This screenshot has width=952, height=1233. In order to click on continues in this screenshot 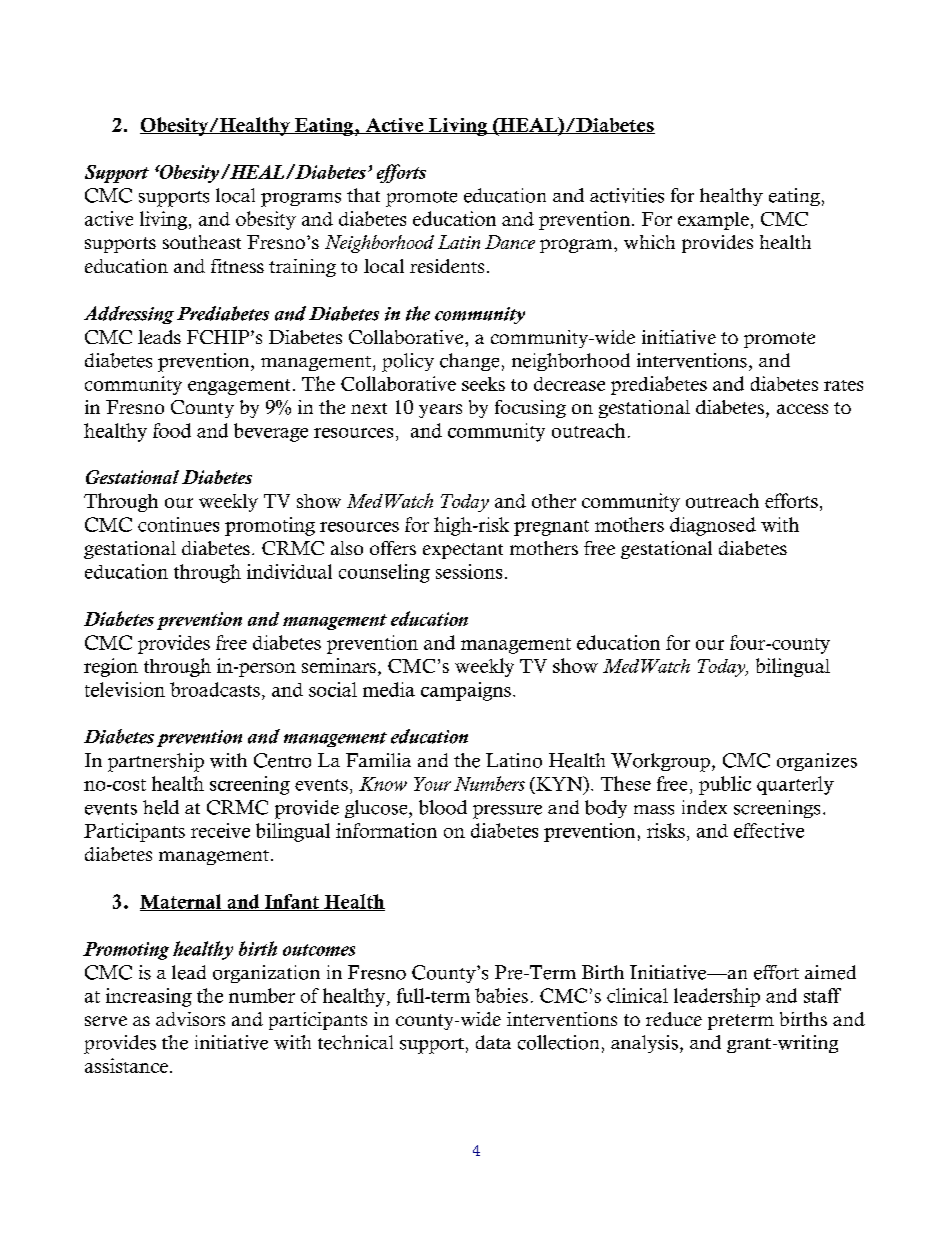, I will do `click(178, 524)`.
